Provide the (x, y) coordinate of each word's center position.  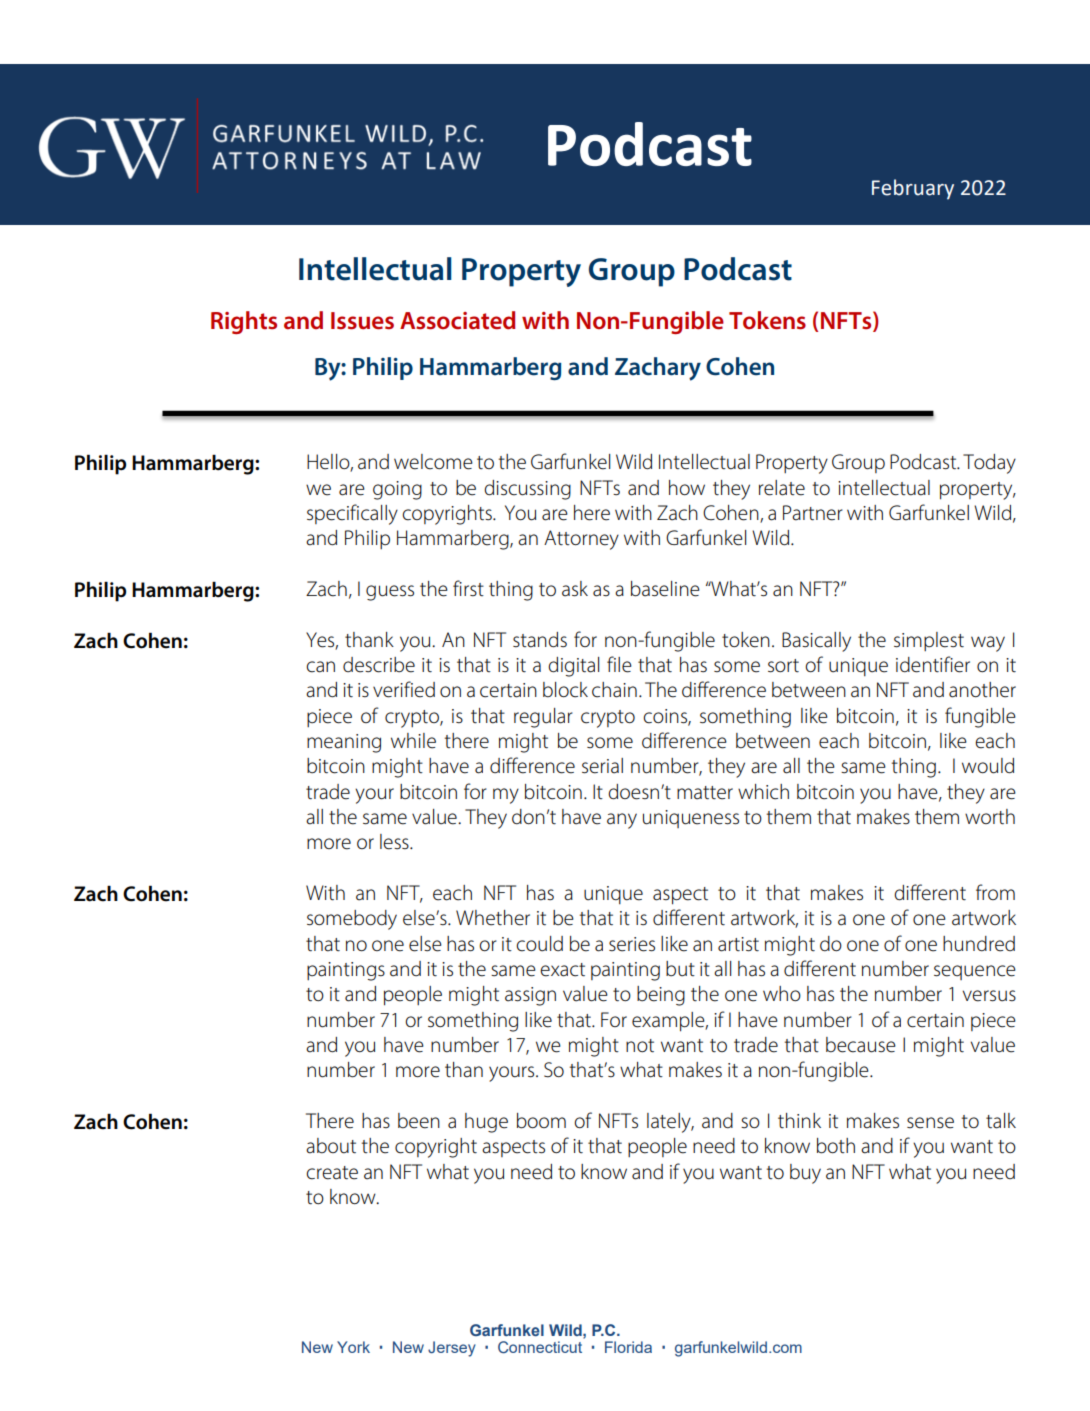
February (913, 189)
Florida (628, 1347)
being (661, 996)
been (419, 1121)
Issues (362, 321)
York (353, 1347)
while (413, 741)
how (687, 488)
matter (705, 793)
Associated (457, 320)
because (861, 1045)
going (397, 490)
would (988, 766)
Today (989, 464)
